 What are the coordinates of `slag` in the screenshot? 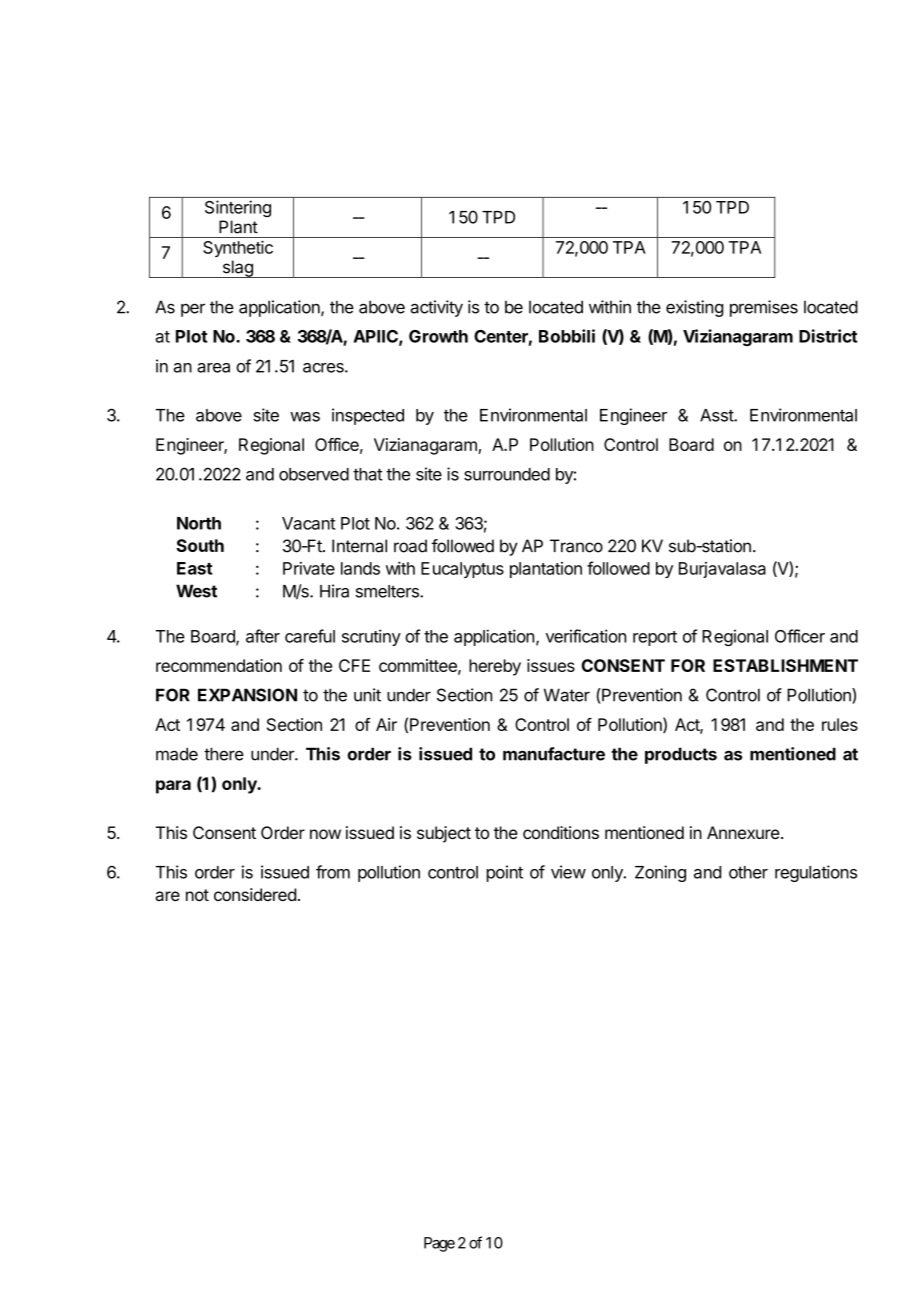 It's located at (237, 269).
